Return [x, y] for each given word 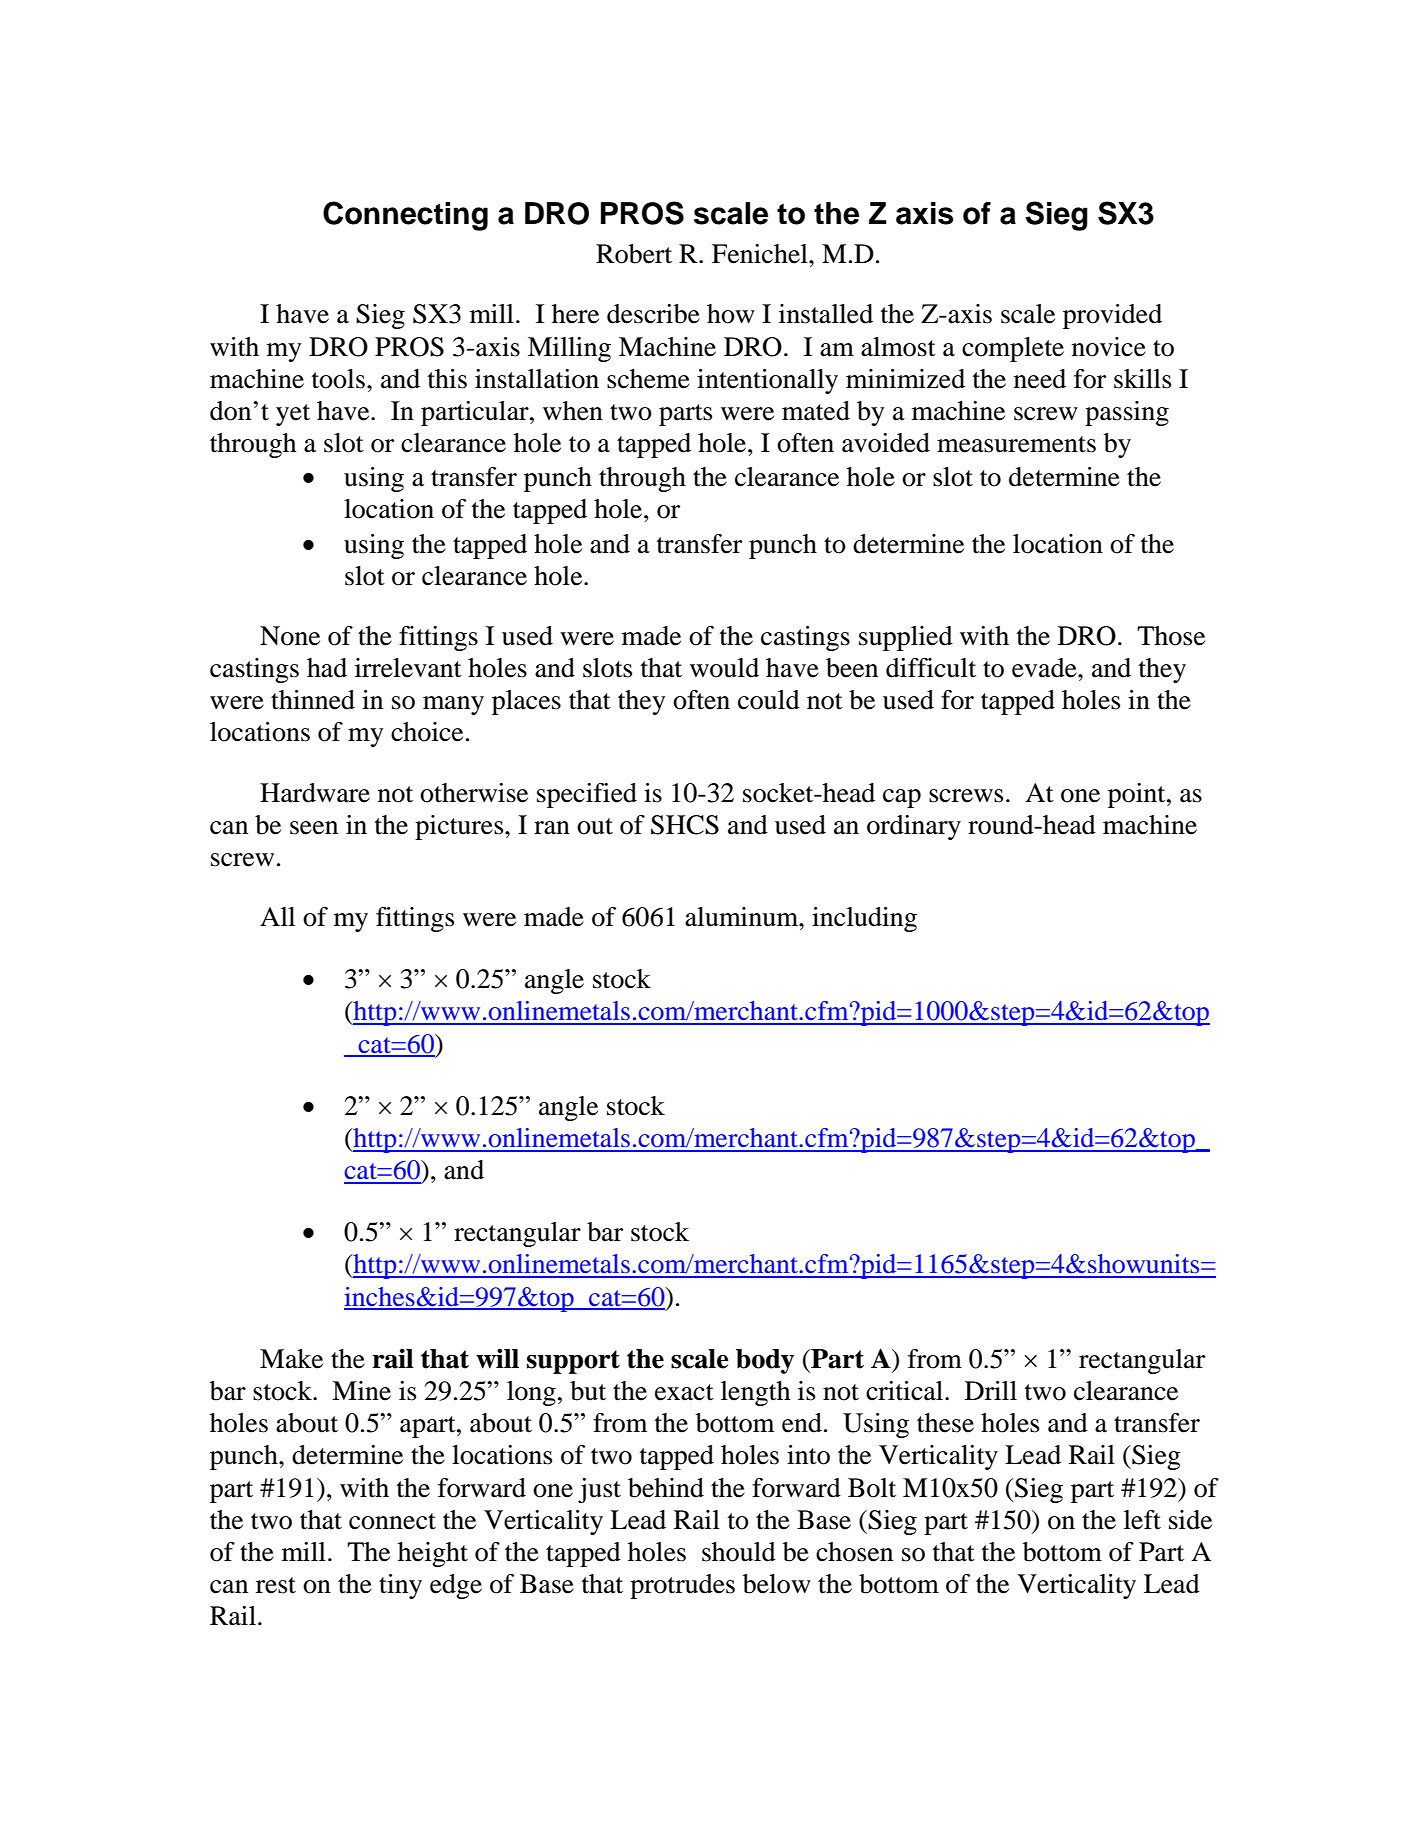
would [724, 668]
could [769, 700]
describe [653, 314]
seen [314, 828]
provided [1112, 316]
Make [291, 1359]
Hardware [315, 793]
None [290, 636]
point [1138, 795]
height [433, 1554]
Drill [991, 1390]
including [864, 919]
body [765, 1361]
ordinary [914, 827]
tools [338, 379]
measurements [1016, 444]
